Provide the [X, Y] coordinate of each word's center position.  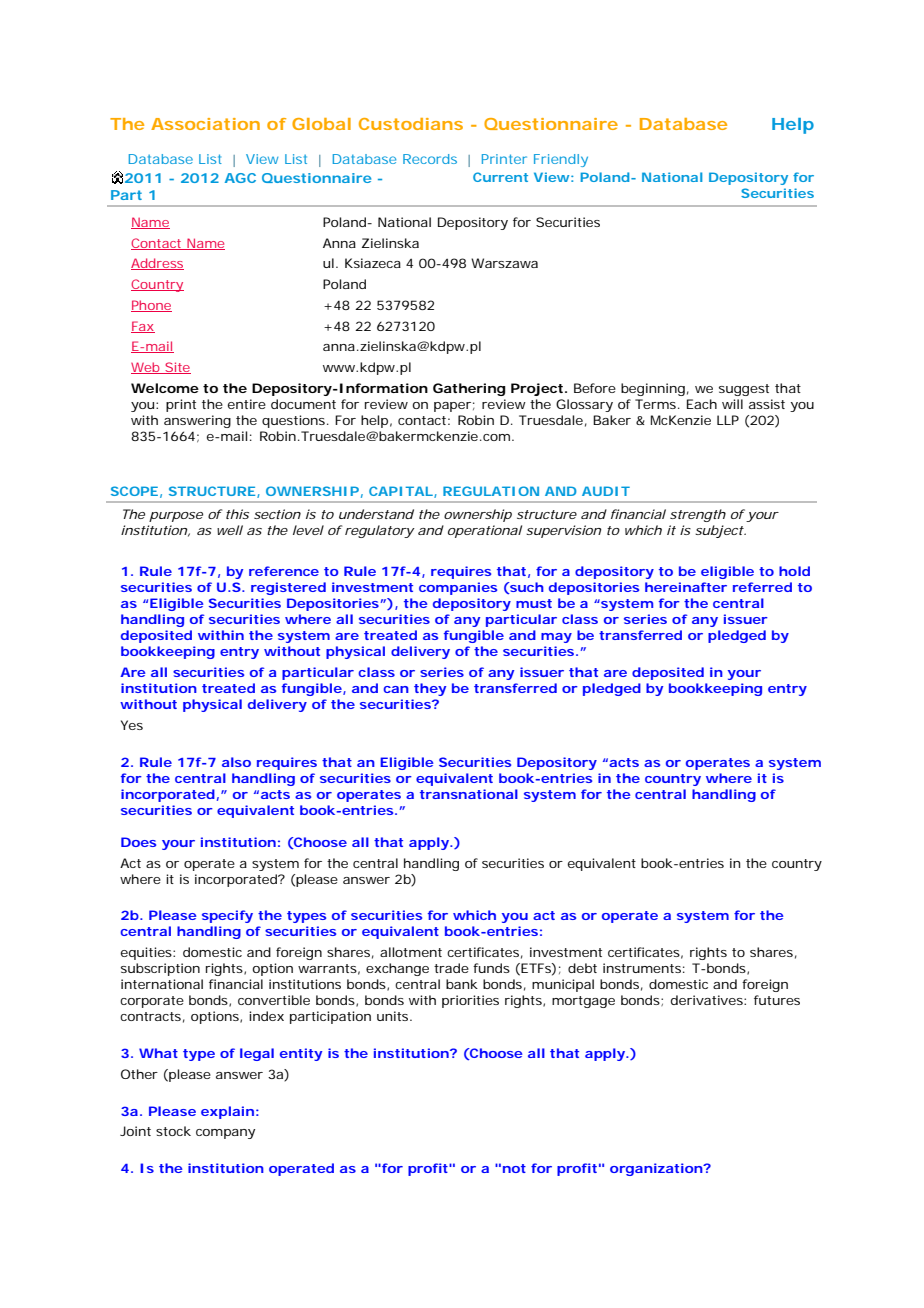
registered [288, 588]
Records [430, 159]
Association [205, 124]
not [514, 1168]
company [225, 1134]
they [430, 689]
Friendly [561, 160]
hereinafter [686, 587]
